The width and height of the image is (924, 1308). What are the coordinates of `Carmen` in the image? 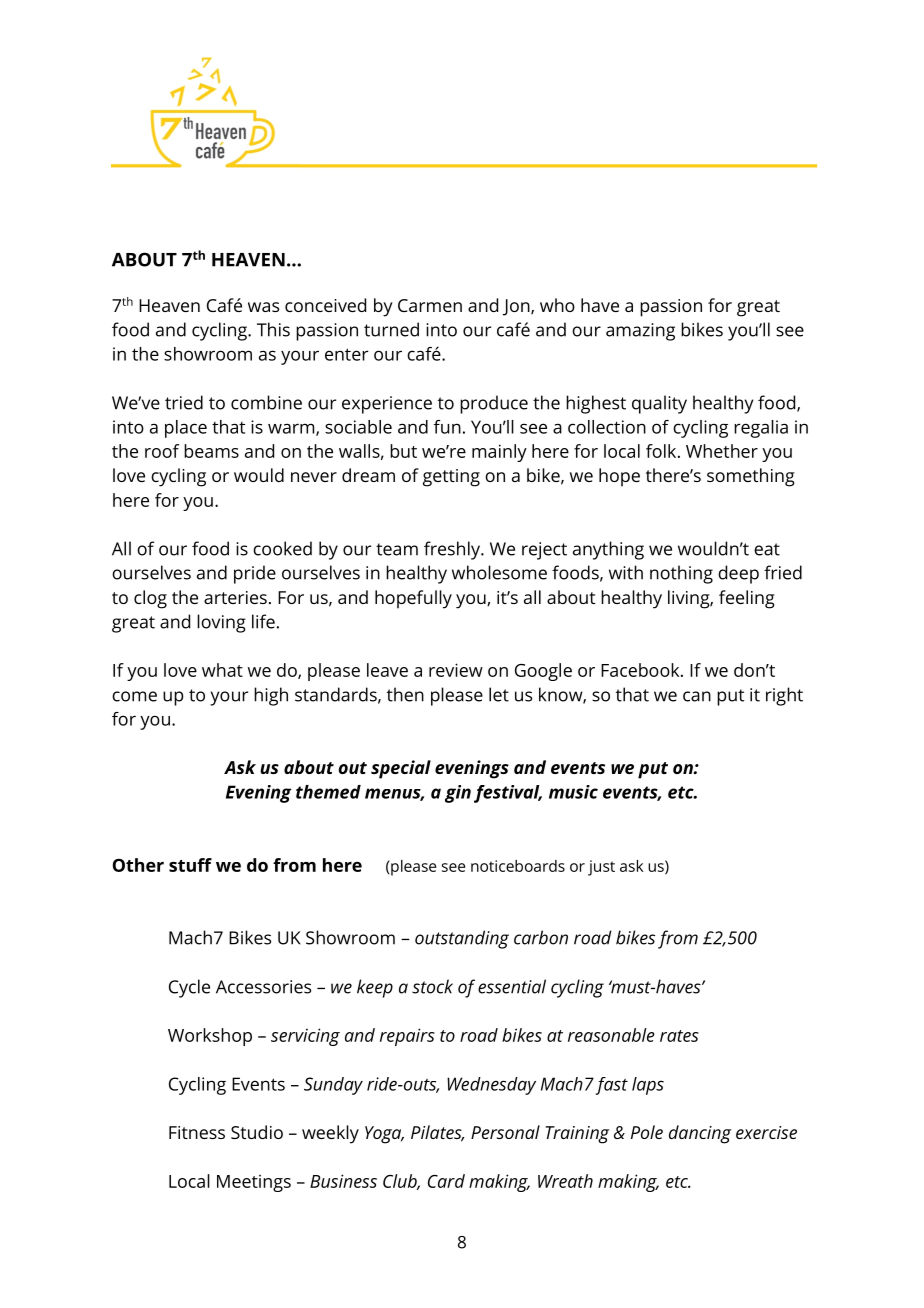 It's located at (430, 305).
